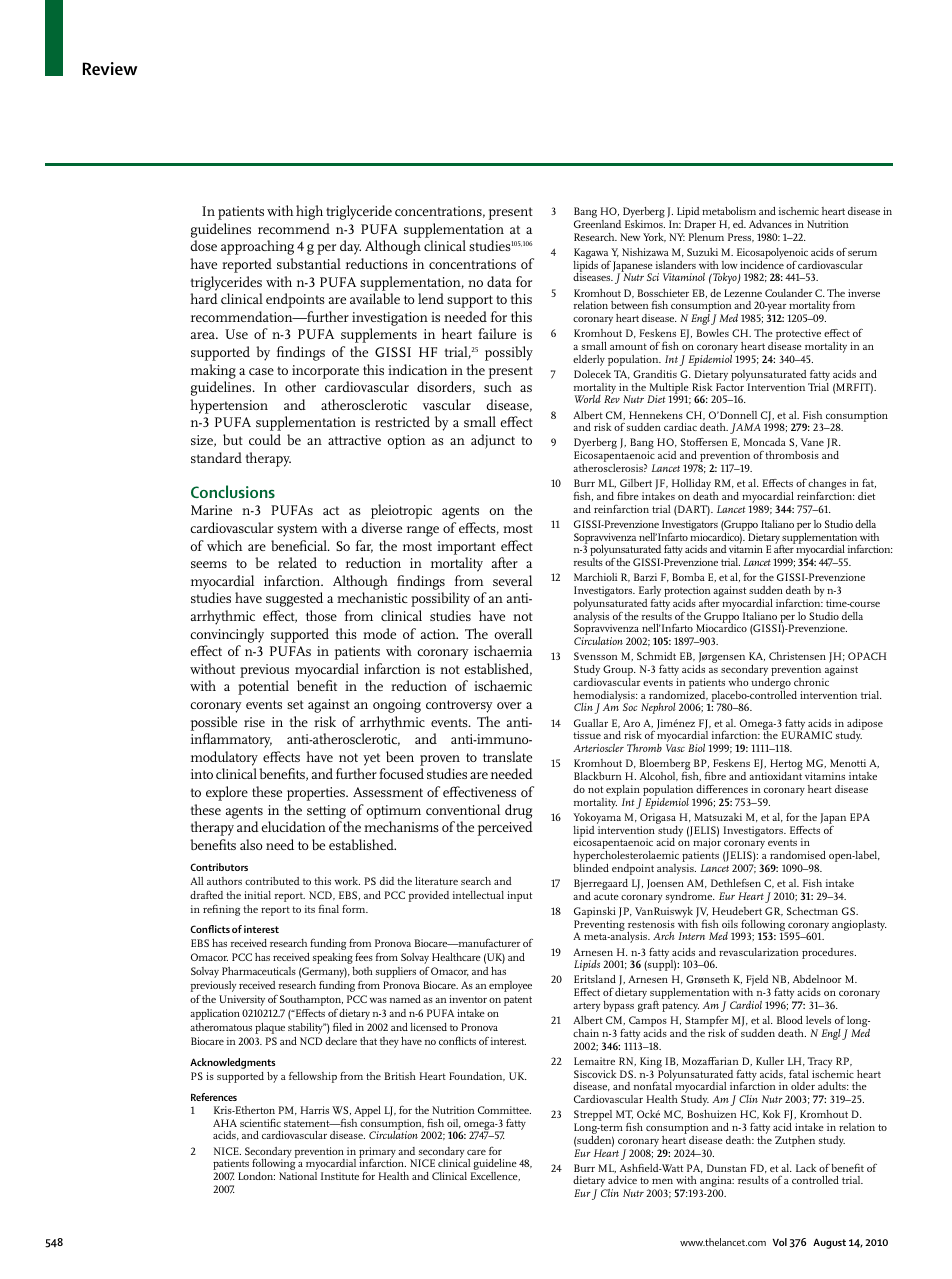  Describe the element at coordinates (219, 867) in the document. I see `Contributors` at that location.
